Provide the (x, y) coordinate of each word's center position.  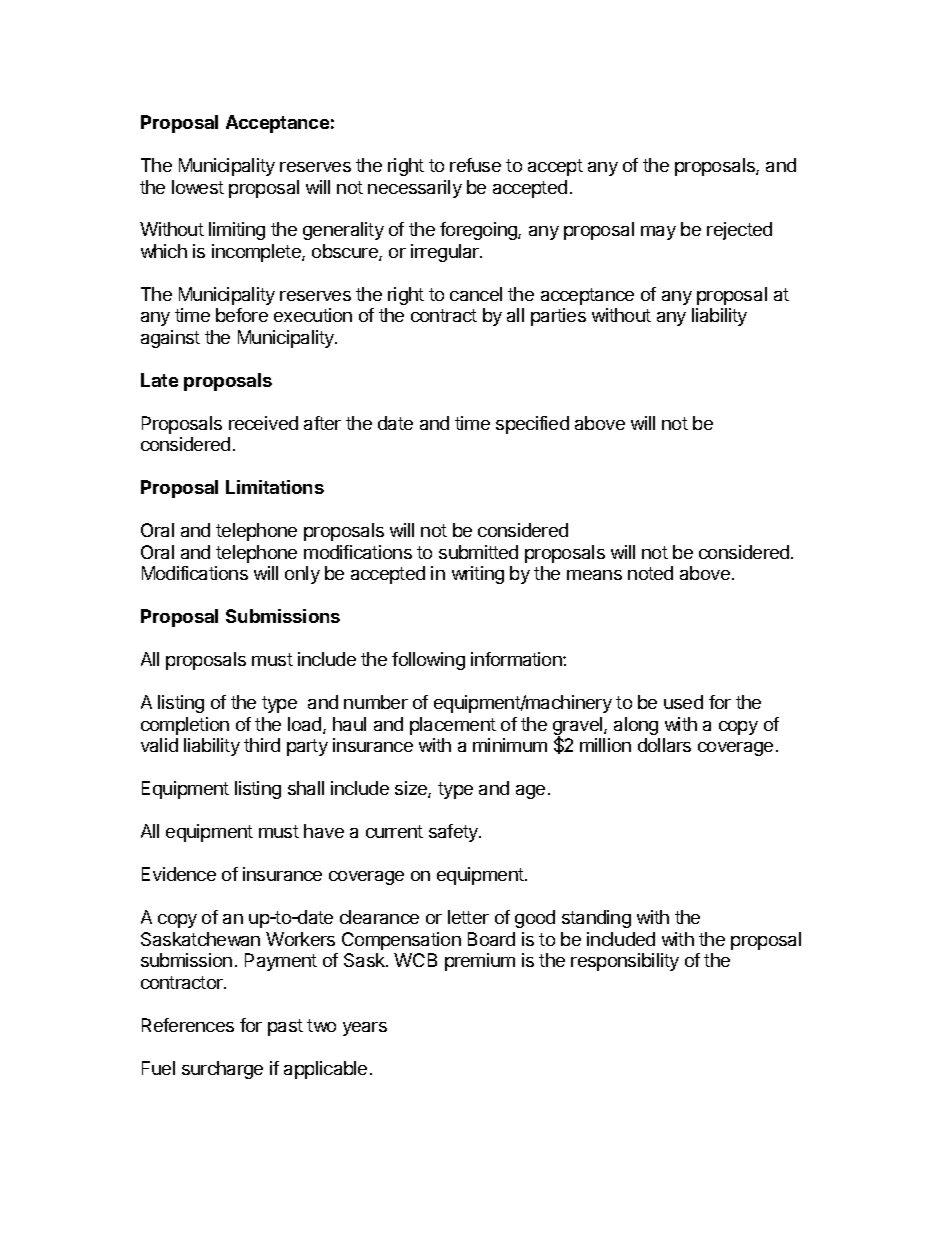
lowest (198, 187)
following (428, 661)
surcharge (222, 1070)
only (302, 575)
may (658, 233)
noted (650, 573)
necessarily (415, 189)
